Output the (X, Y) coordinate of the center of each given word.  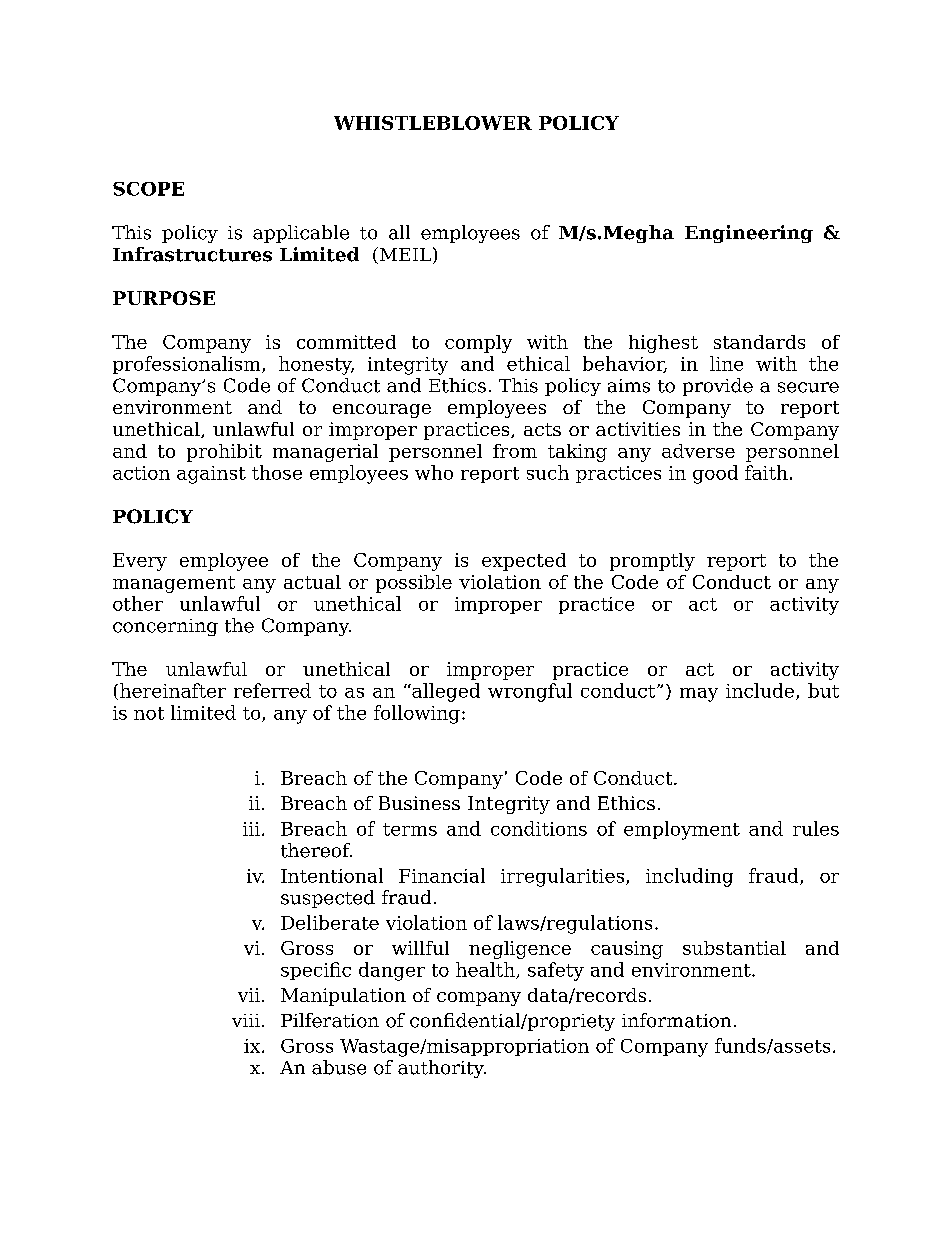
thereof (316, 850)
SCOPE (148, 189)
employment (682, 830)
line (726, 363)
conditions (539, 828)
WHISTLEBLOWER (433, 123)
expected (524, 562)
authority (442, 1069)
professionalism (188, 365)
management (174, 584)
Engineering (749, 234)
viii (246, 1020)
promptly (652, 562)
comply (478, 344)
